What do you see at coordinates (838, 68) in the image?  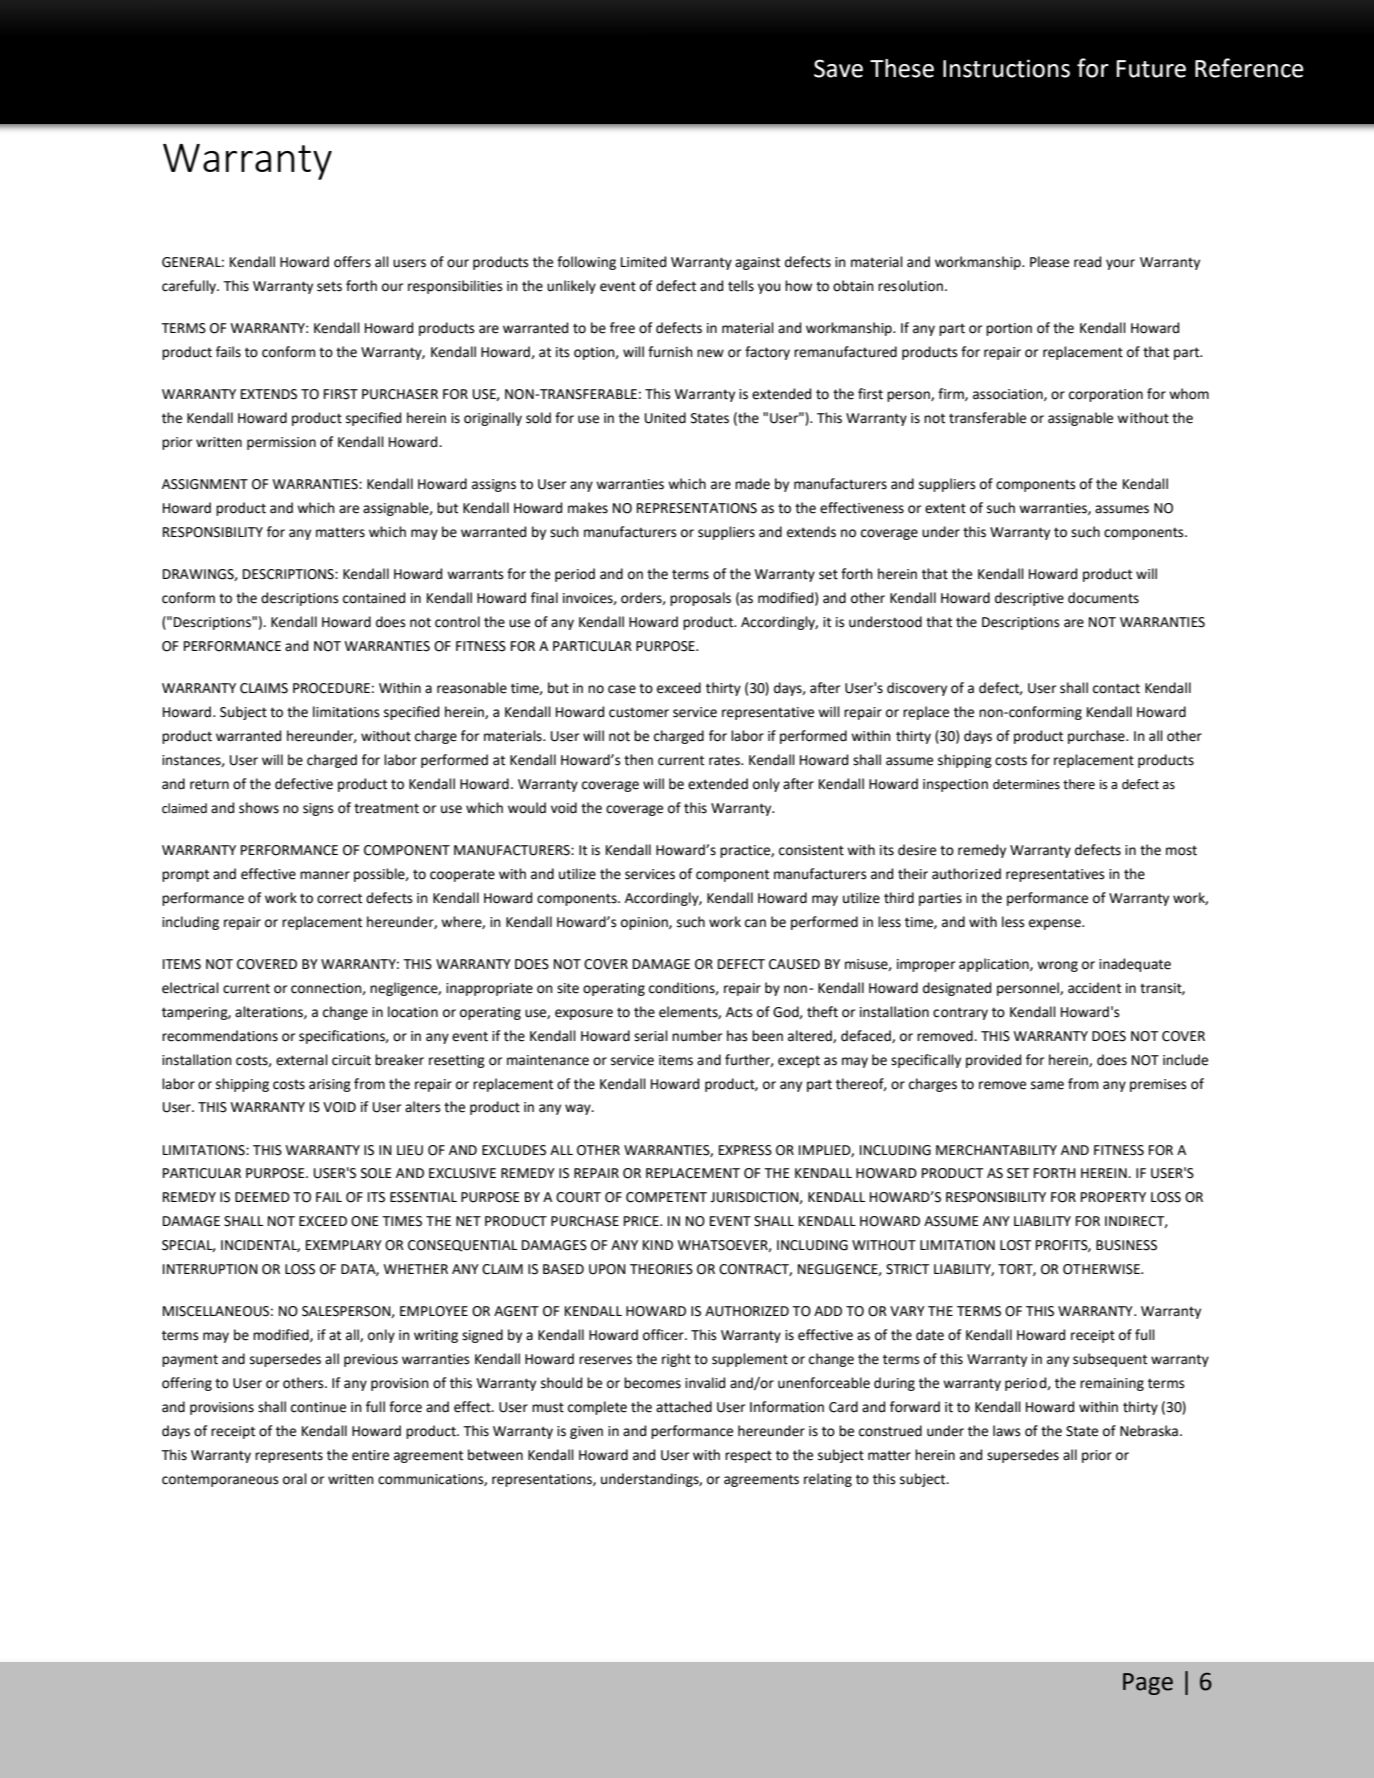 I see `Save` at bounding box center [838, 68].
